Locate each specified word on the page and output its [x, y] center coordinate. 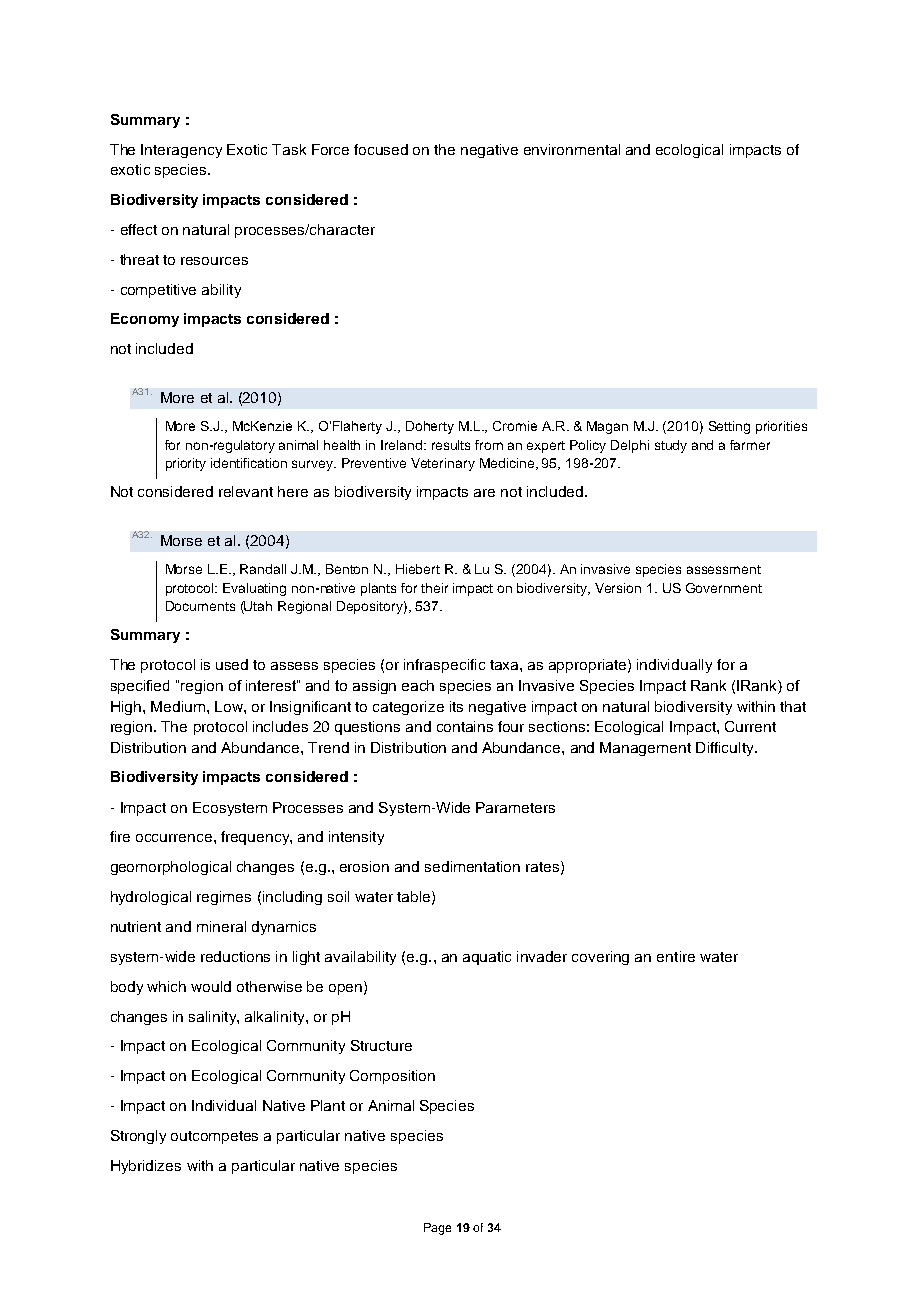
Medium [178, 706]
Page [437, 1229]
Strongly [138, 1137]
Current [750, 726]
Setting [729, 427]
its [456, 706]
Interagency [181, 151]
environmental [572, 149]
